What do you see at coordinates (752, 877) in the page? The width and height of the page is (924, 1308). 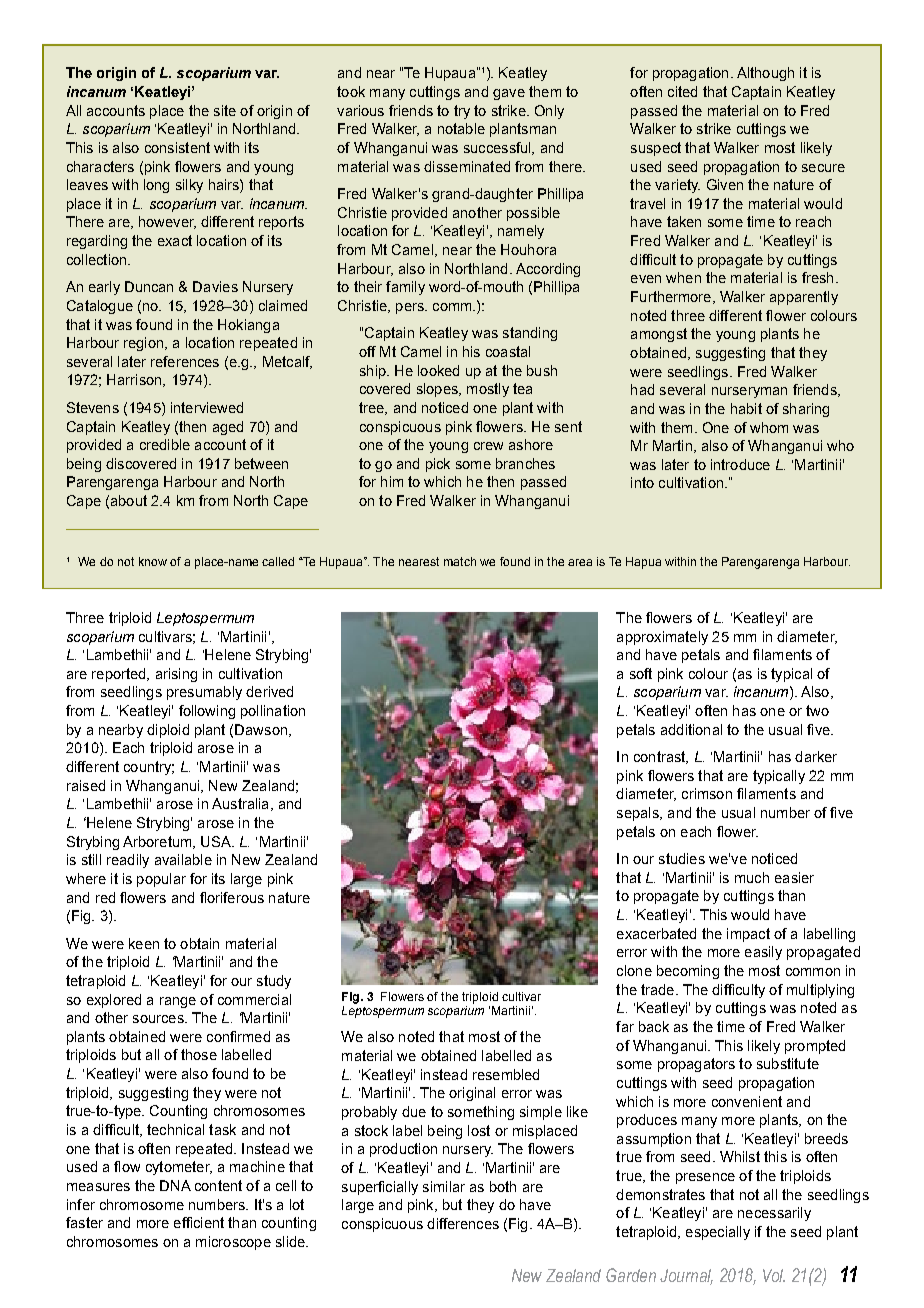 I see `much` at bounding box center [752, 877].
